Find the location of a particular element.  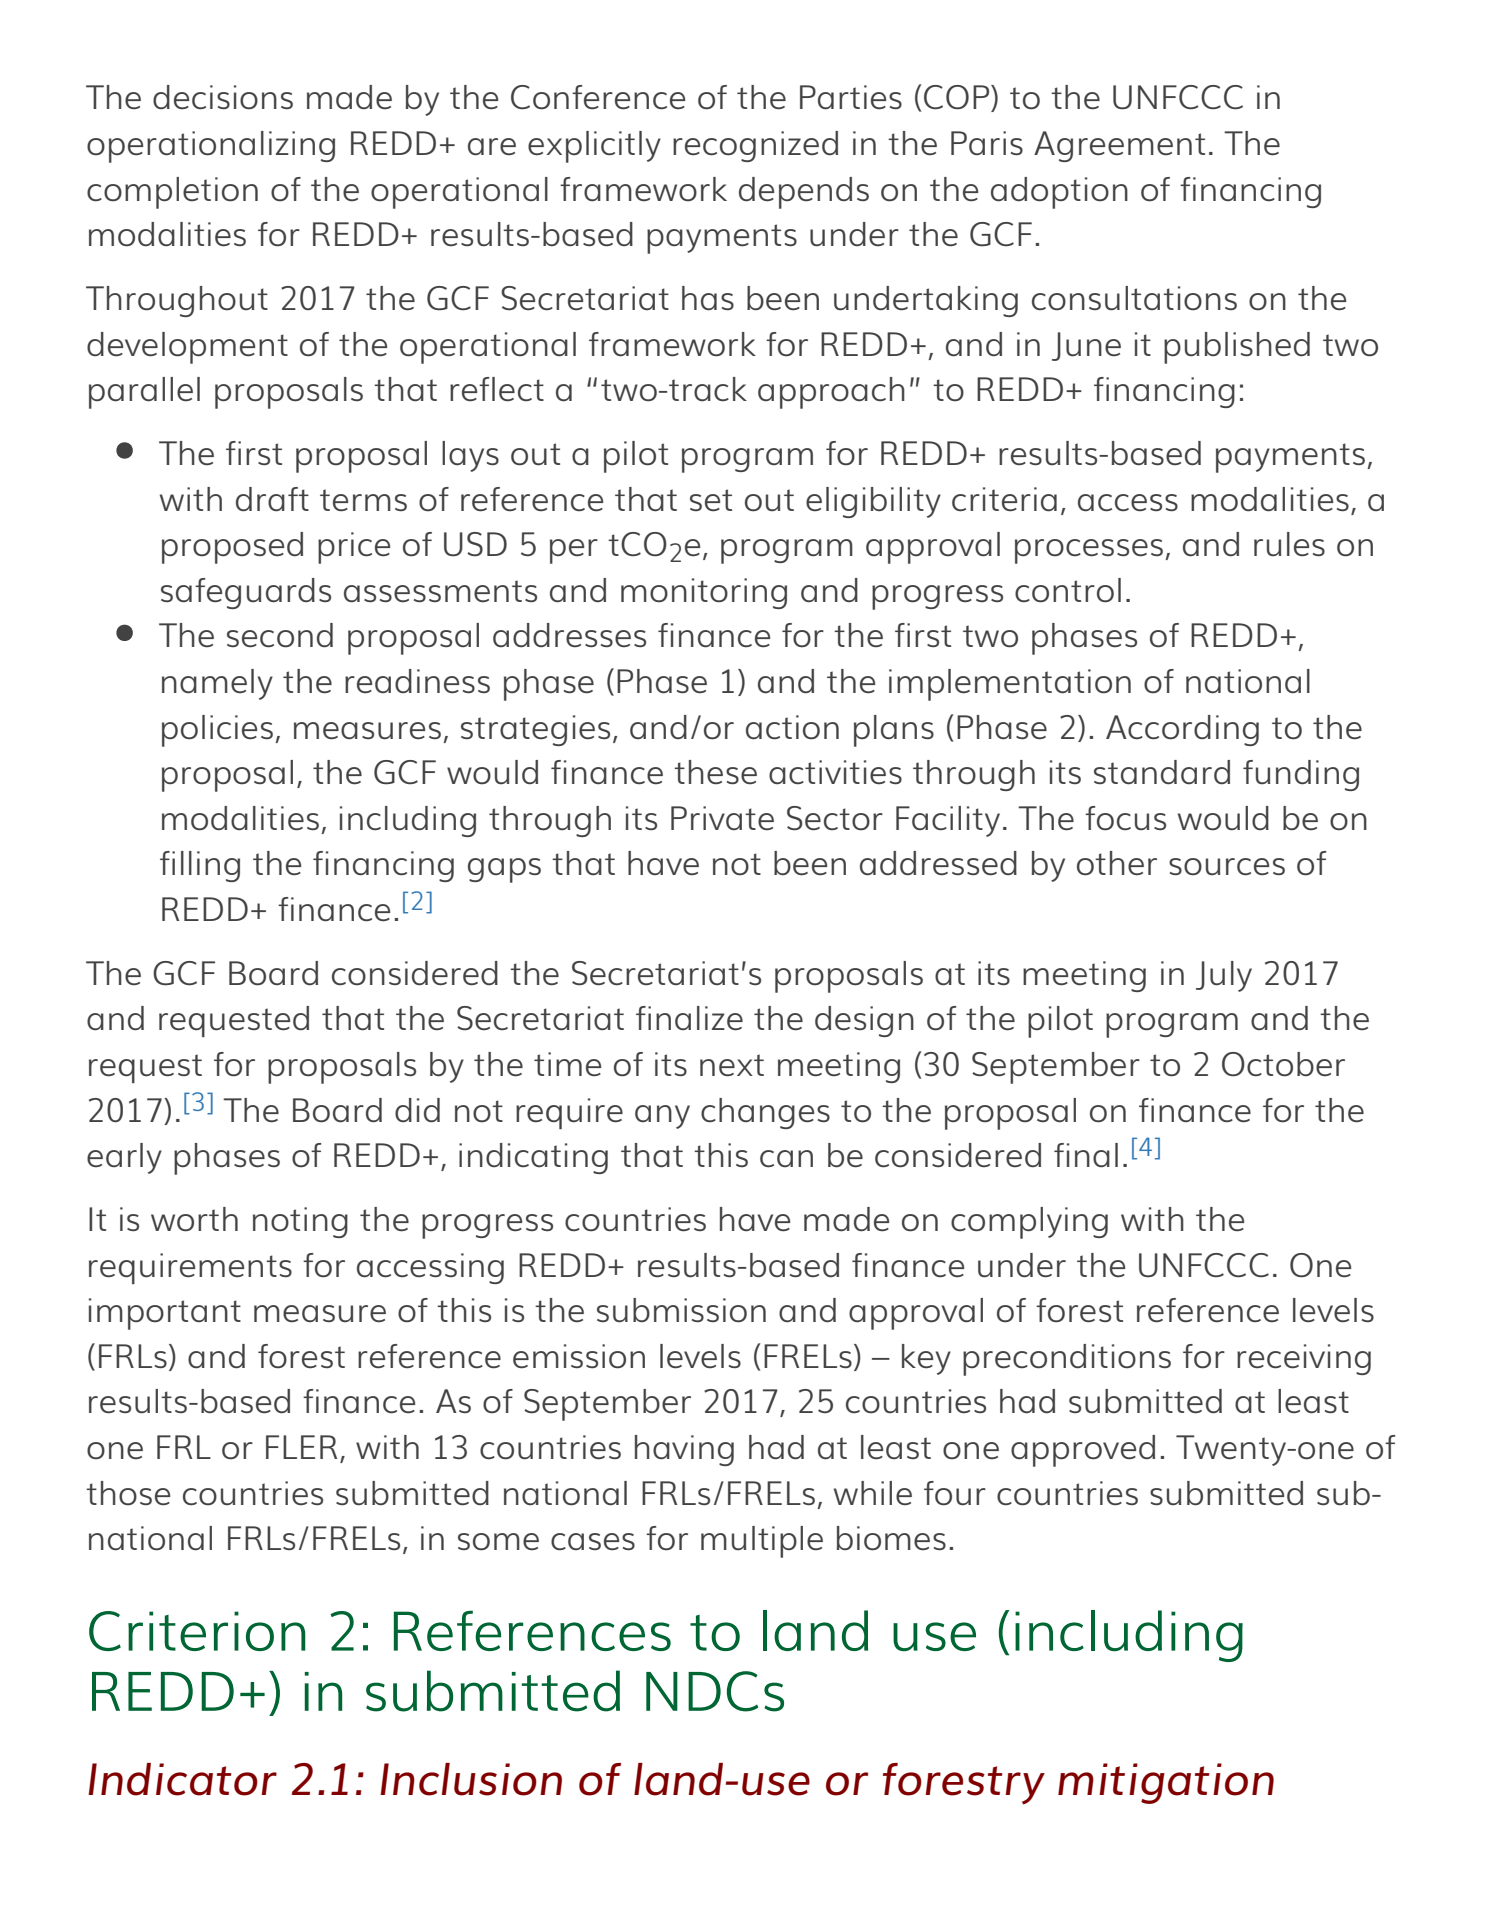

set is located at coordinates (711, 500).
